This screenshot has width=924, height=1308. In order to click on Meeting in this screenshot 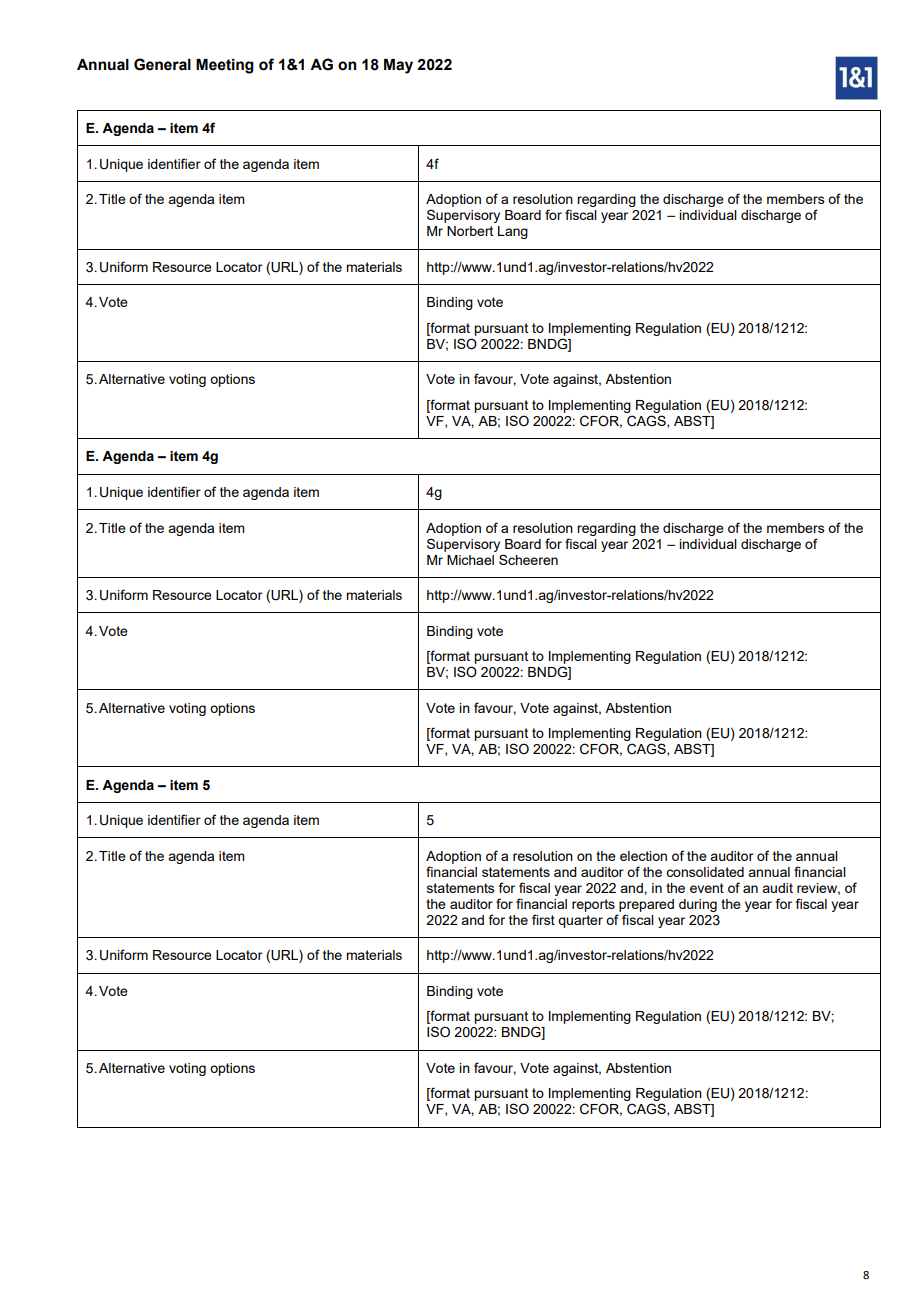, I will do `click(225, 66)`.
